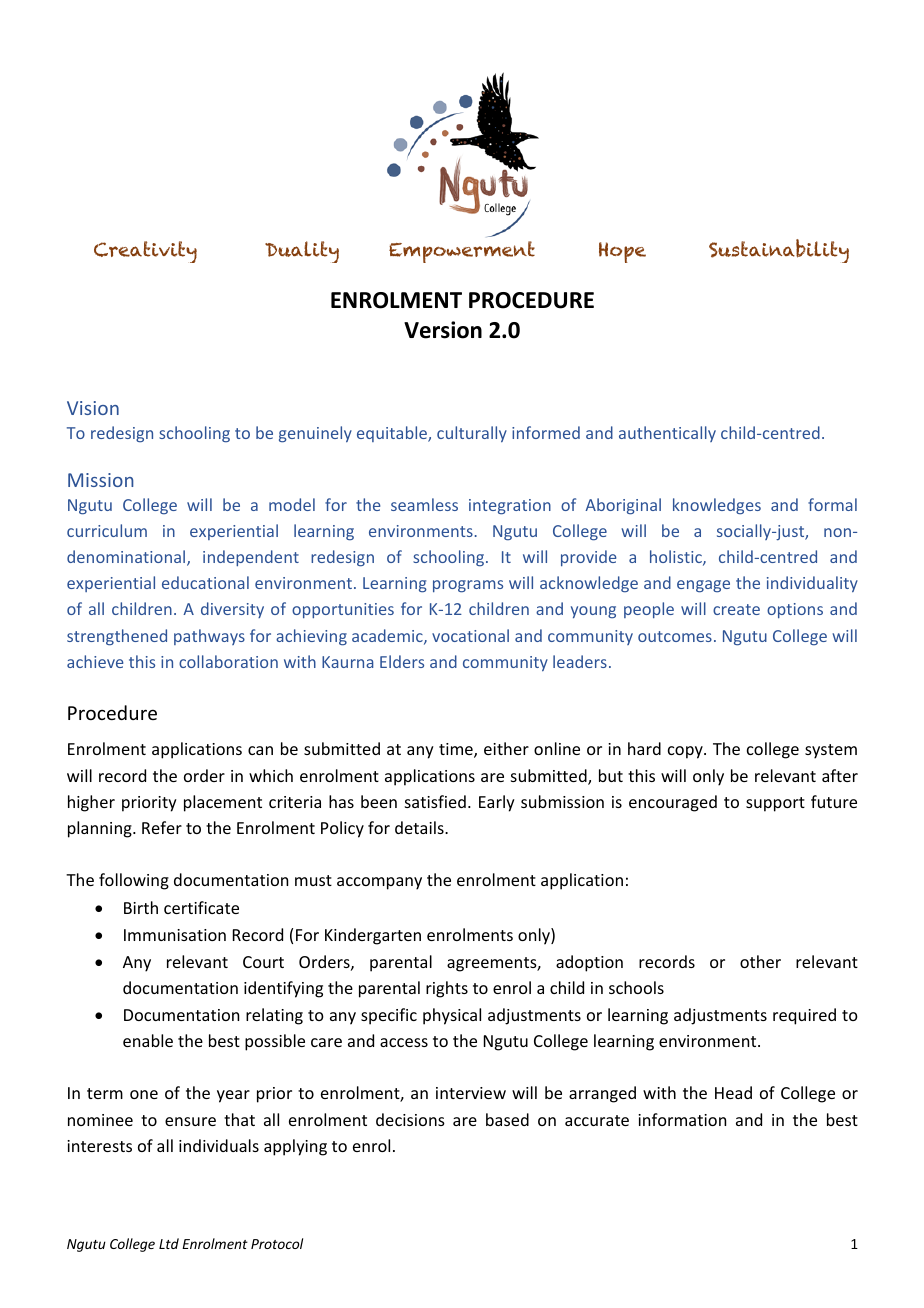 The image size is (924, 1308). What do you see at coordinates (107, 530) in the screenshot?
I see `curriculum` at bounding box center [107, 530].
